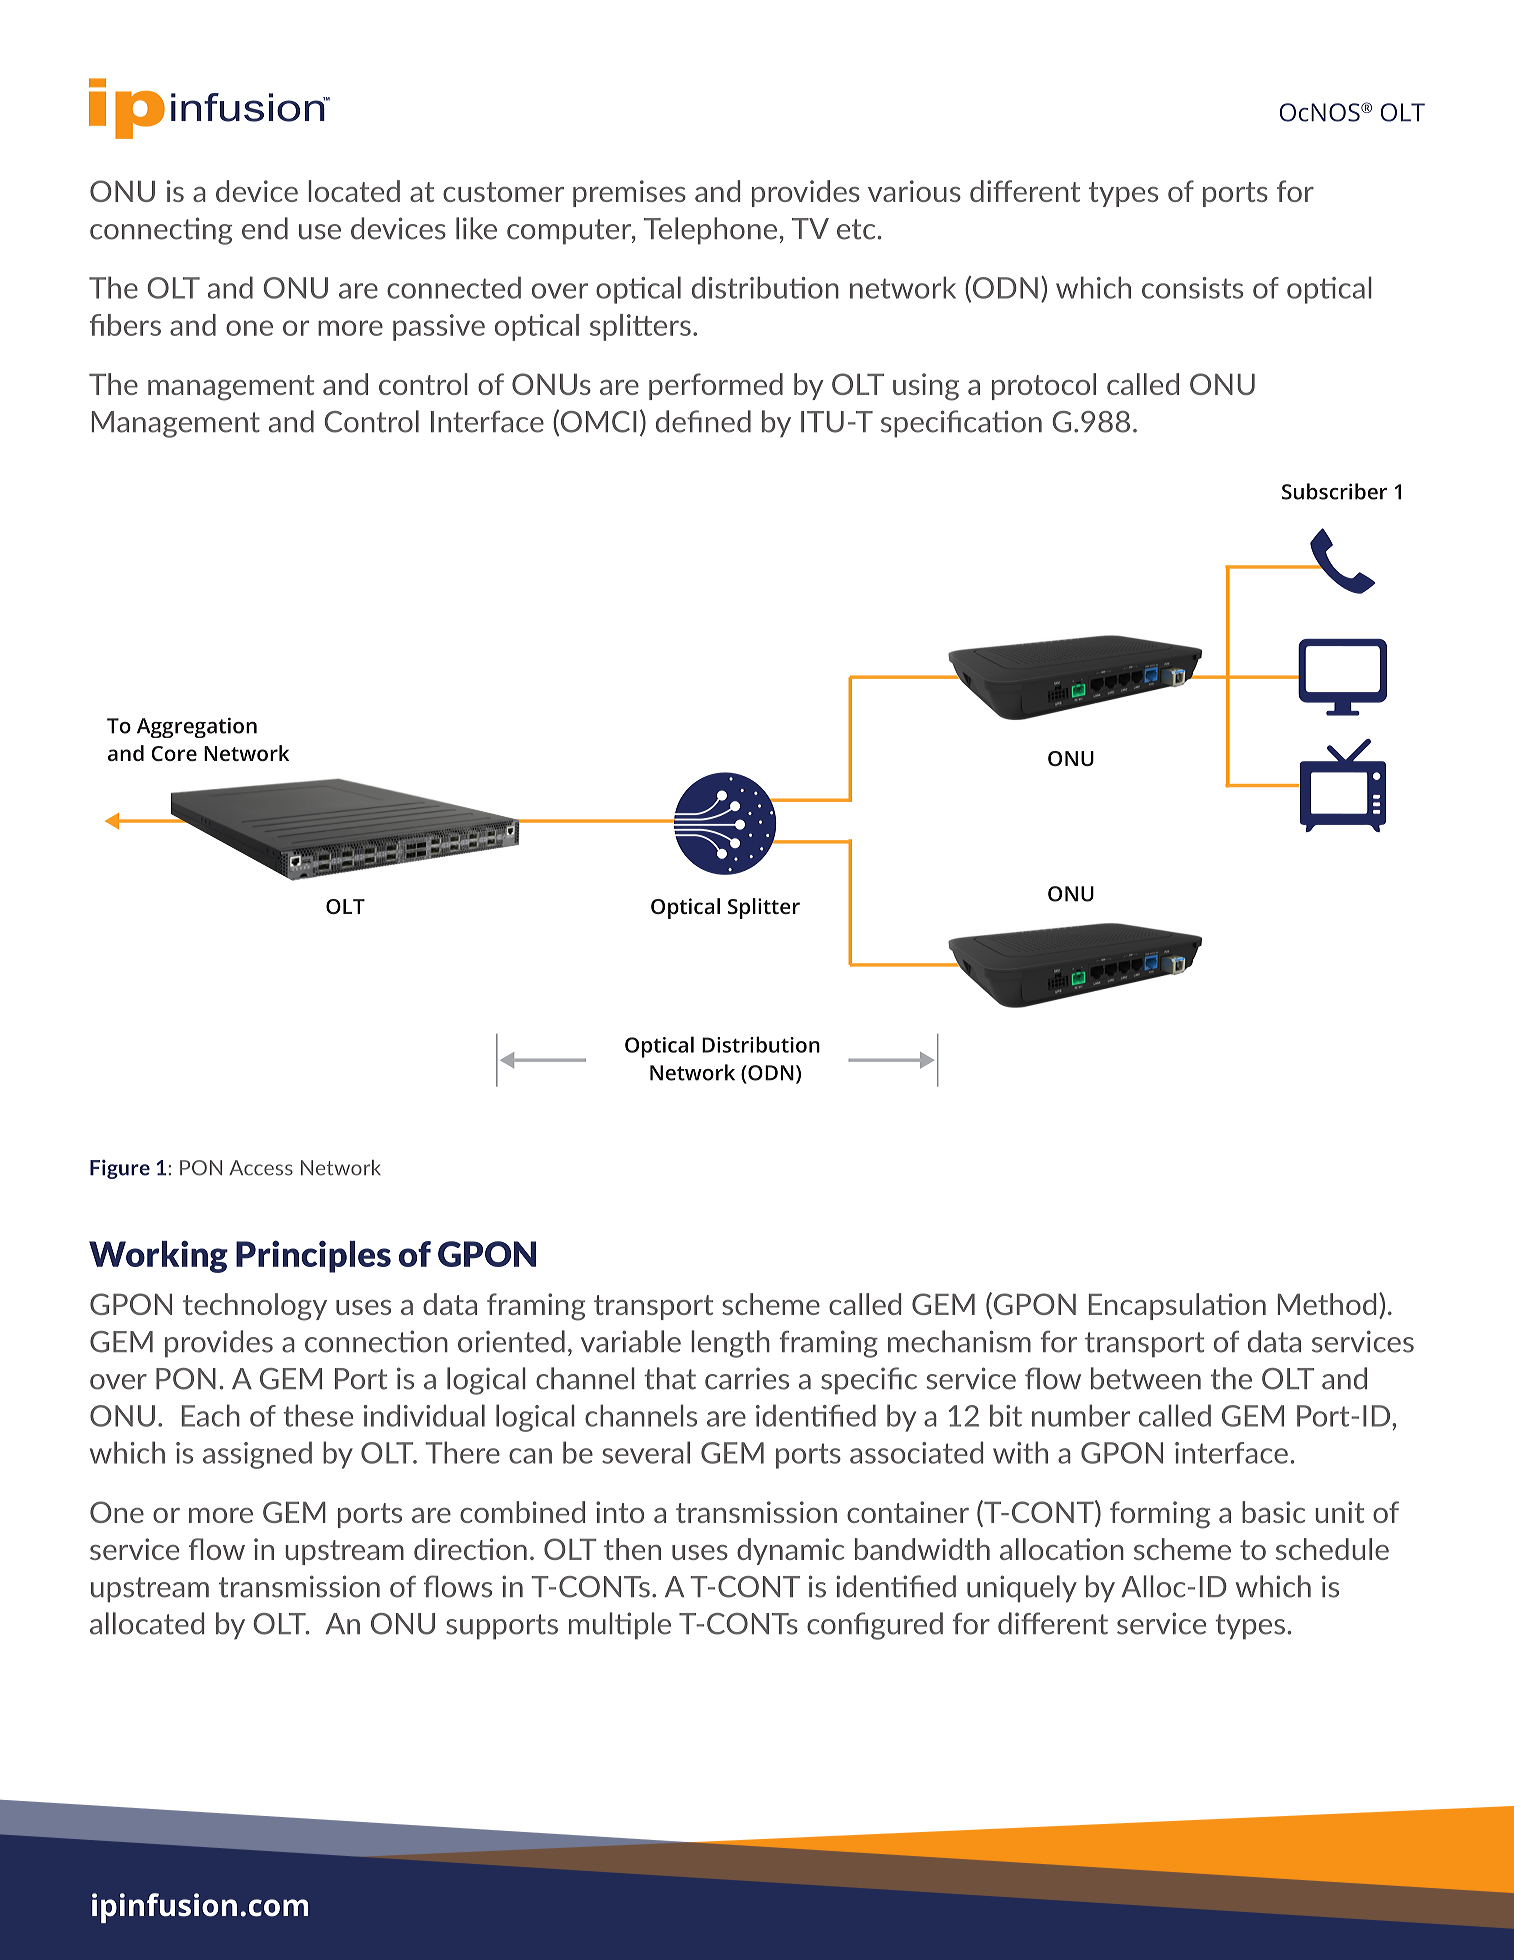  What do you see at coordinates (1334, 491) in the screenshot?
I see `Subscriber` at bounding box center [1334, 491].
